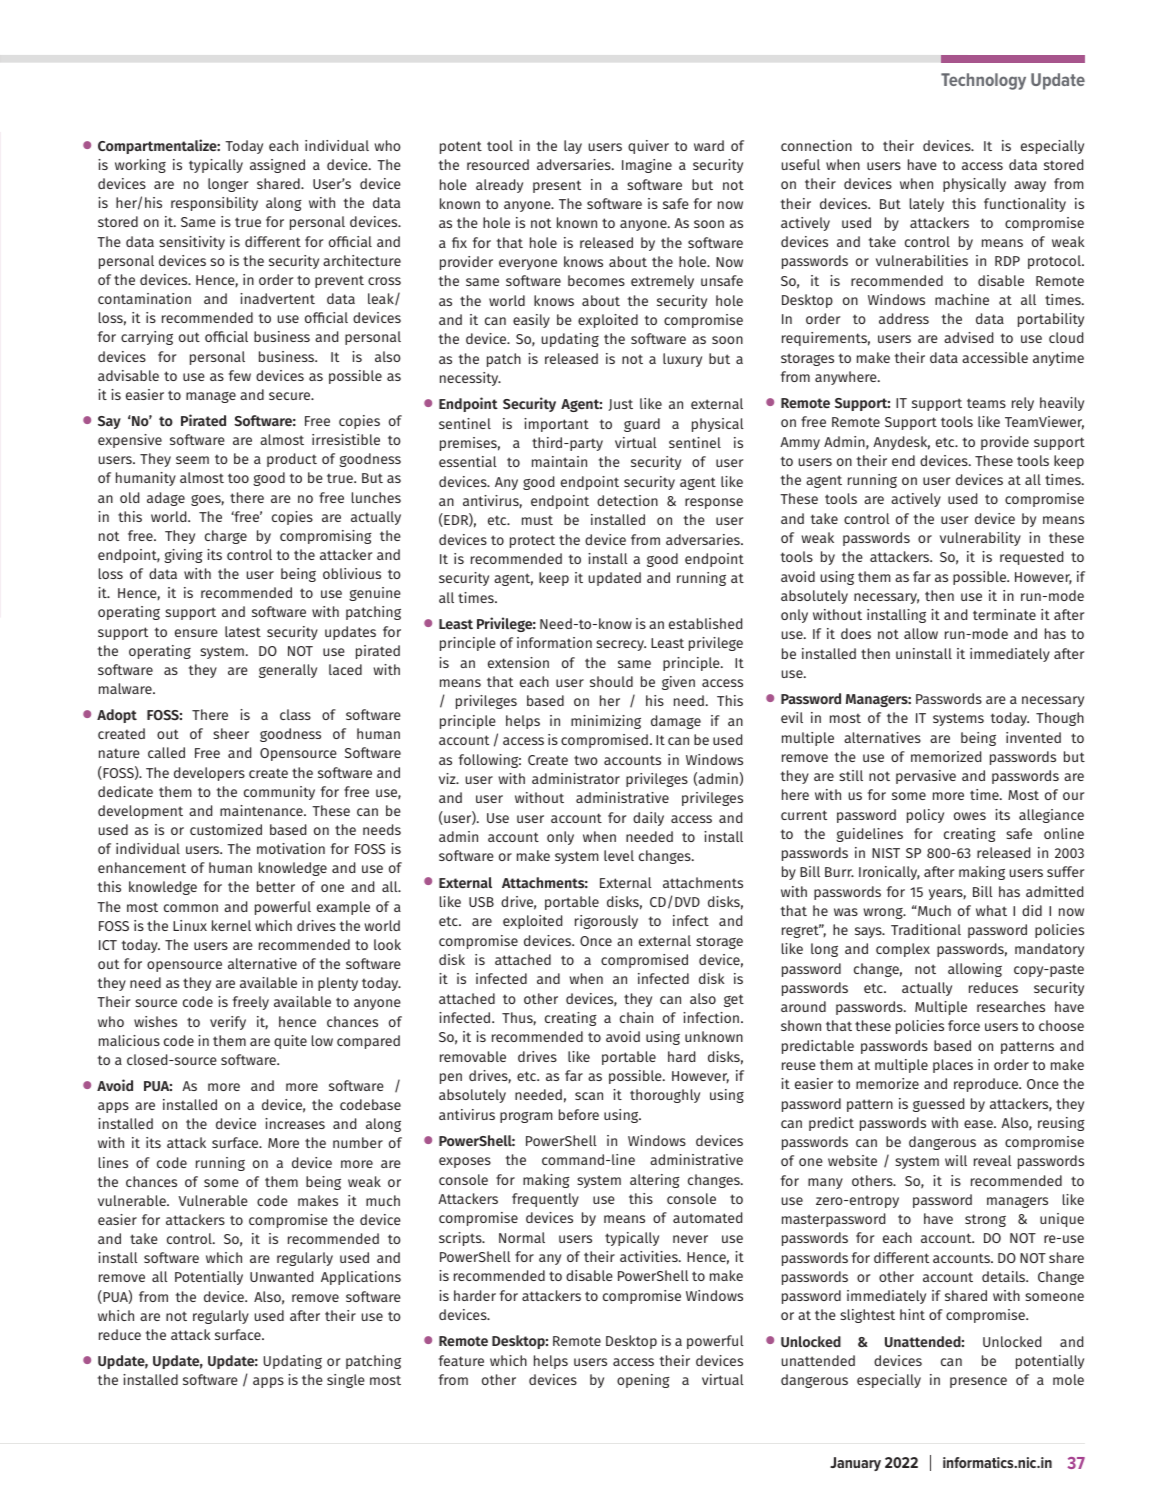 This image has height=1510, width=1167. I want to click on charge, so click(226, 537).
